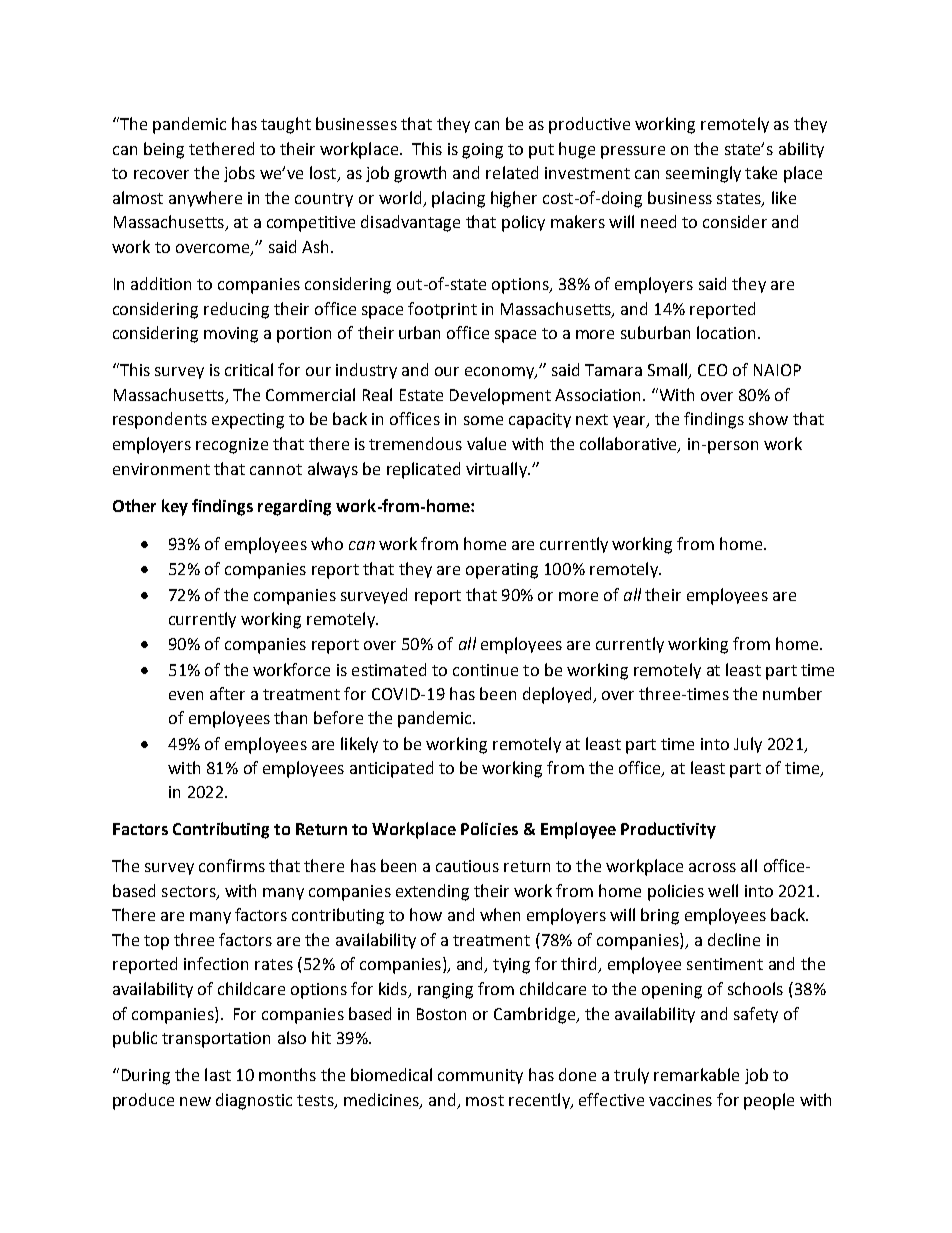 The width and height of the screenshot is (952, 1233). I want to click on after, so click(227, 693).
